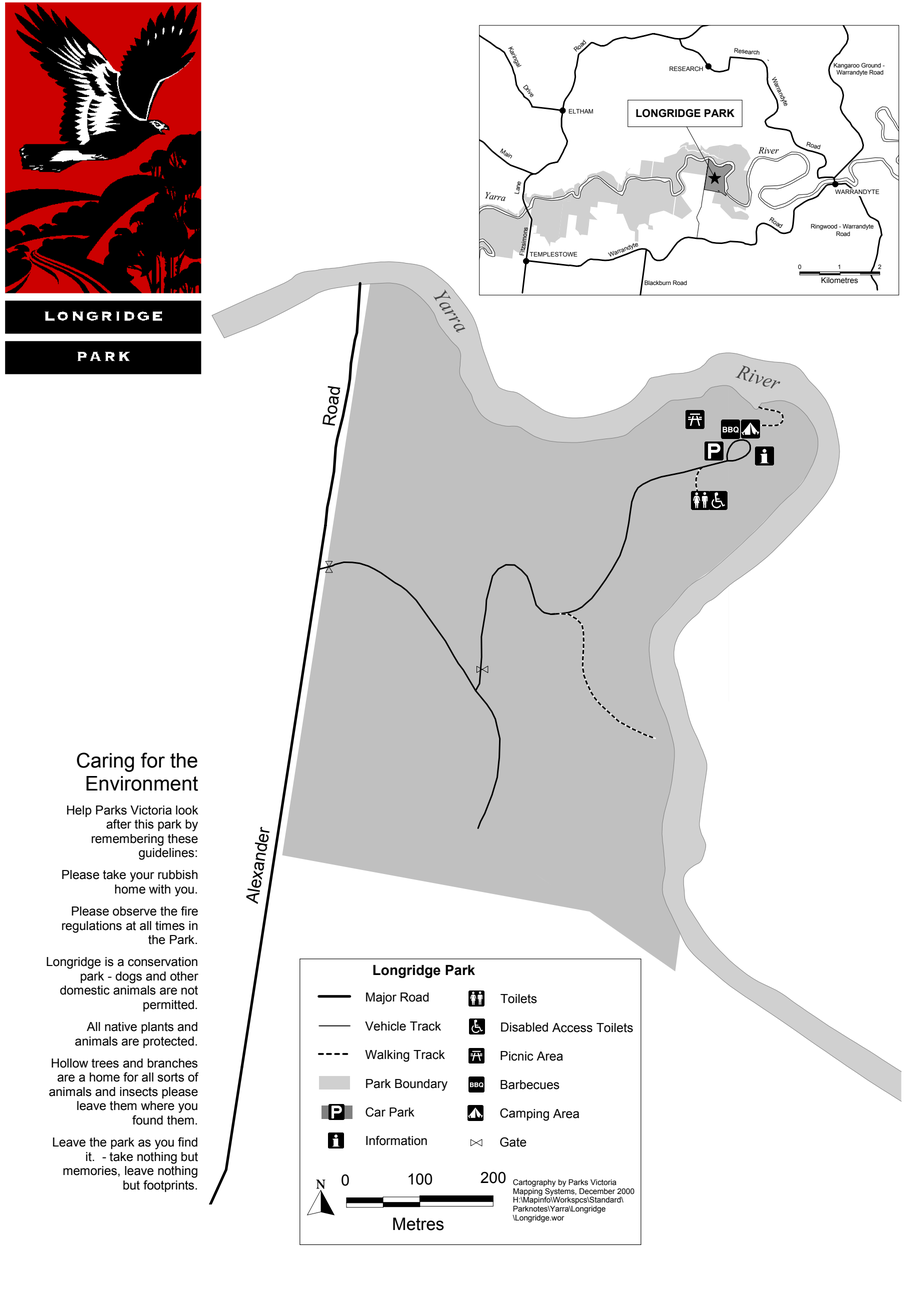  What do you see at coordinates (170, 1186) in the document?
I see `footprints` at bounding box center [170, 1186].
